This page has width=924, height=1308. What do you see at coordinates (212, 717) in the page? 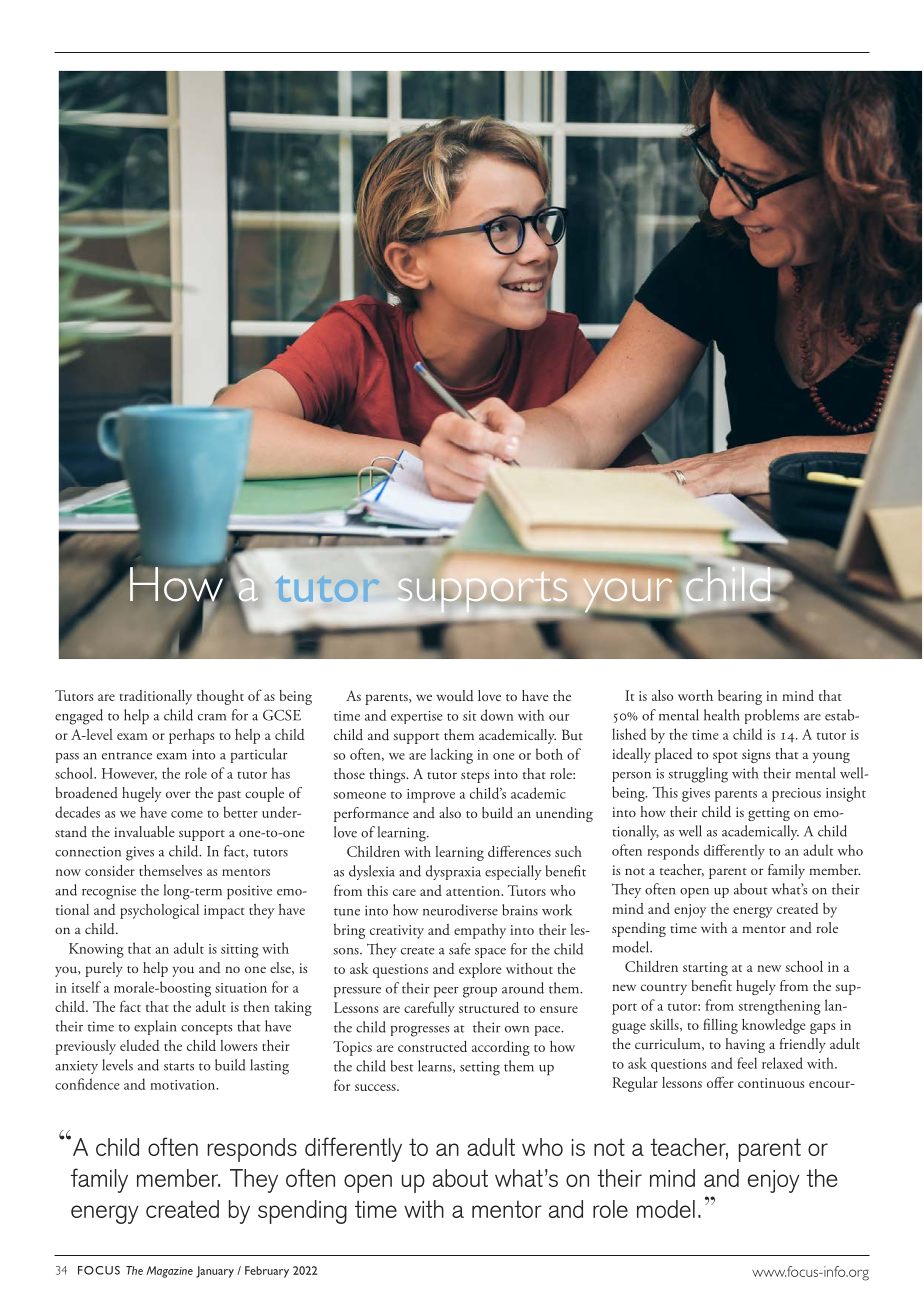
I see `cram` at bounding box center [212, 717].
